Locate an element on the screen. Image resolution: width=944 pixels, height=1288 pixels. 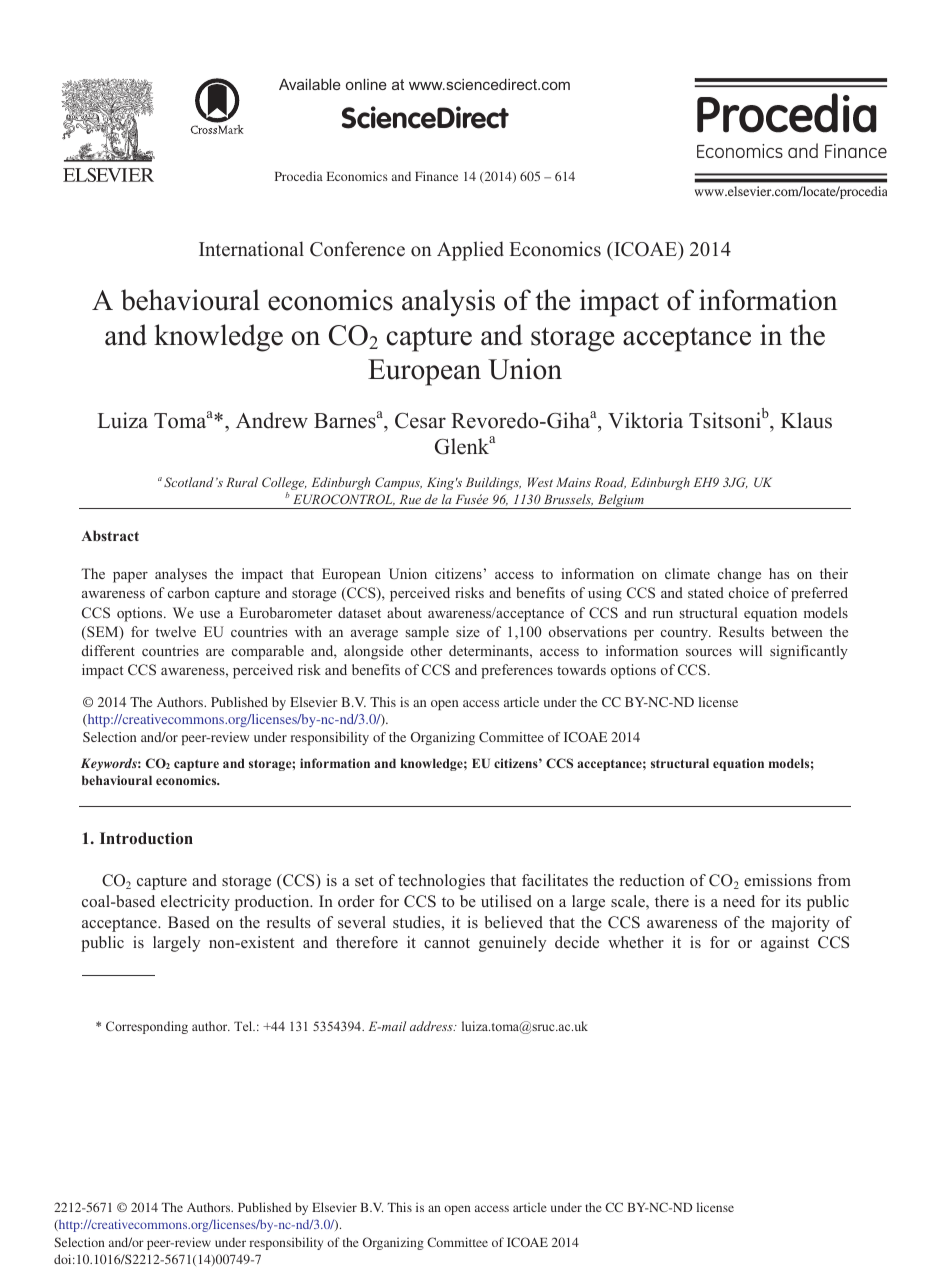
Finance is located at coordinates (436, 176).
